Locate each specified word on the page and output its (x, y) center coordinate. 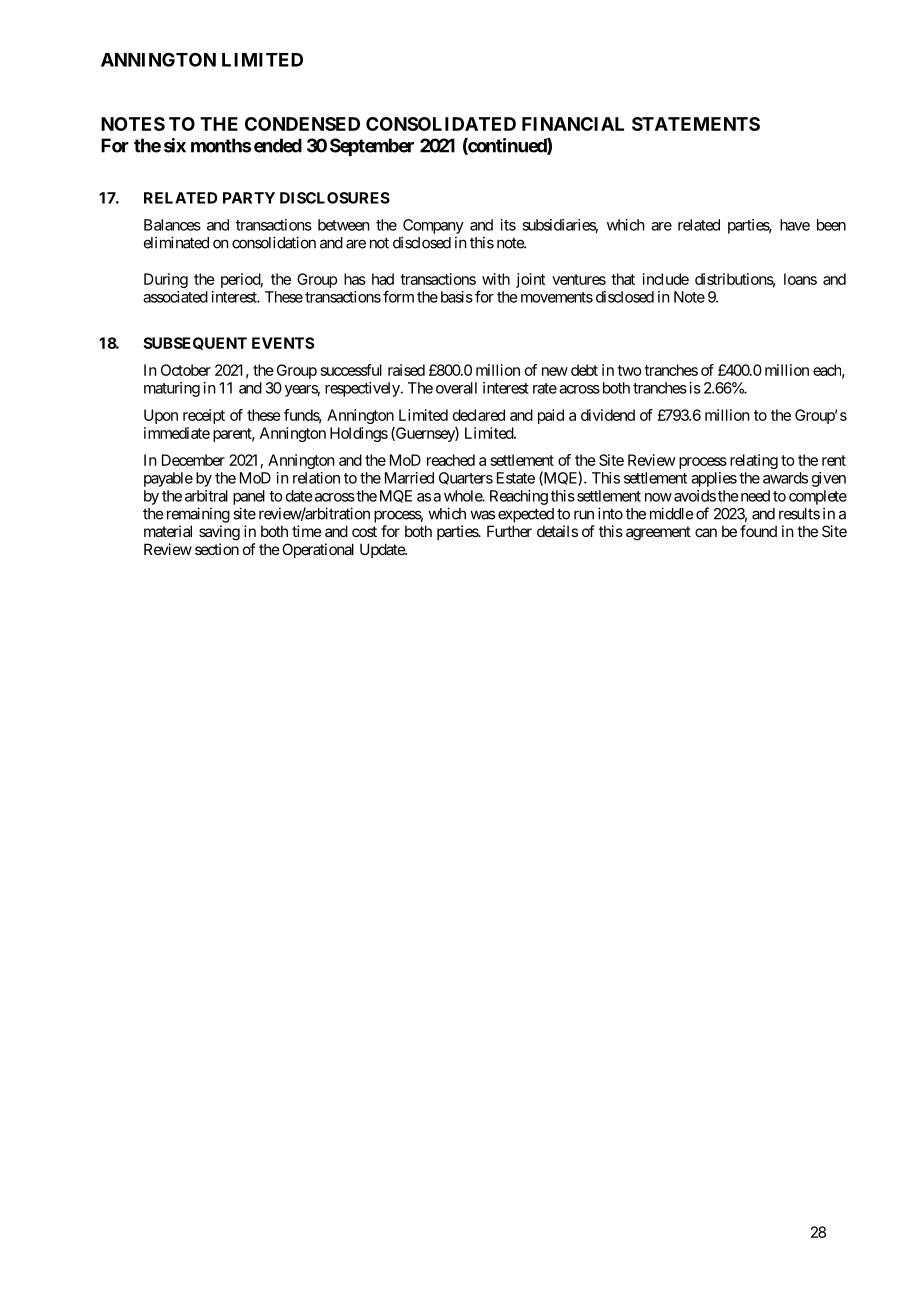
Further (509, 531)
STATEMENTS (696, 124)
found (758, 531)
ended (278, 145)
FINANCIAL (573, 124)
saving (219, 533)
